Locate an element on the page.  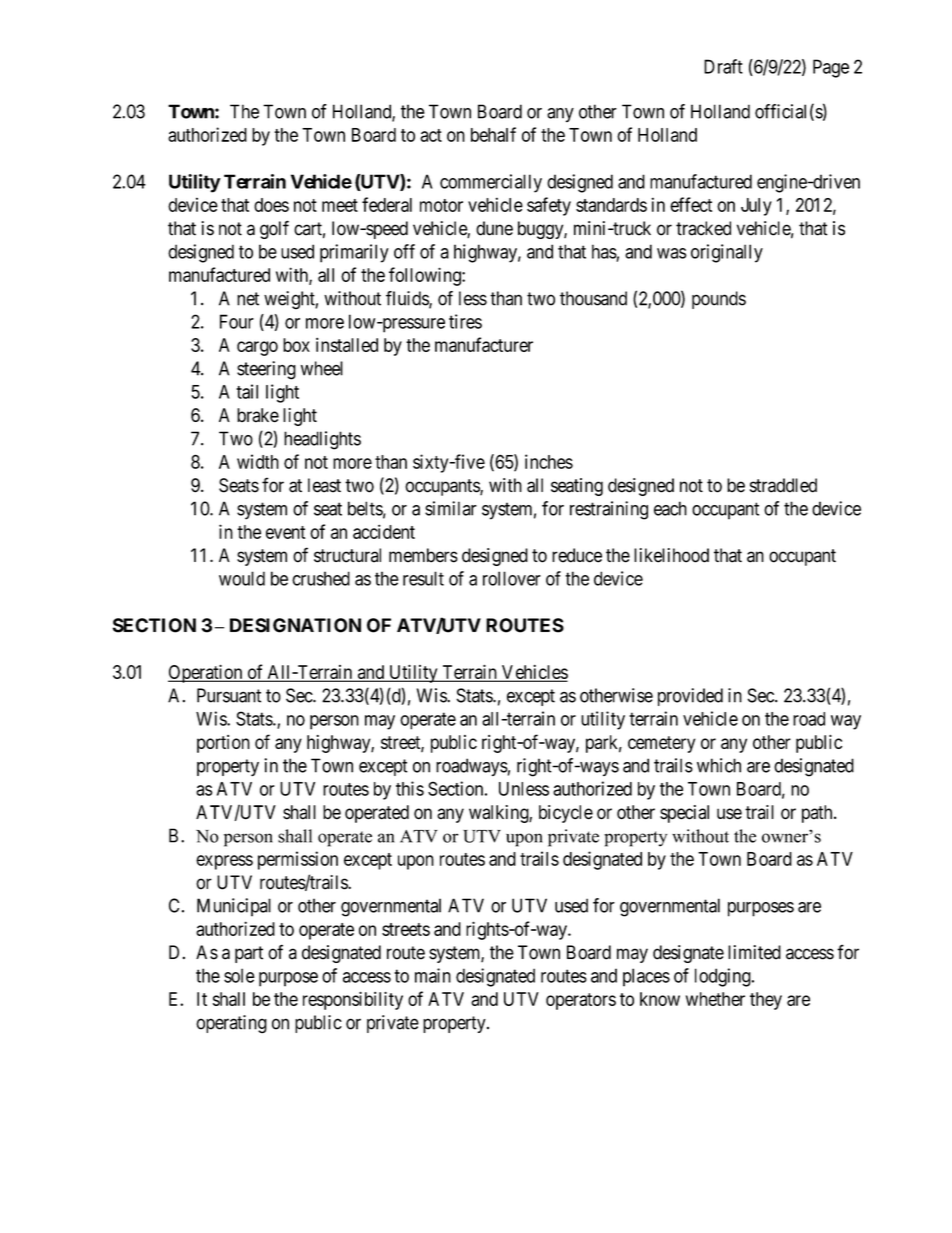
does is located at coordinates (271, 205).
